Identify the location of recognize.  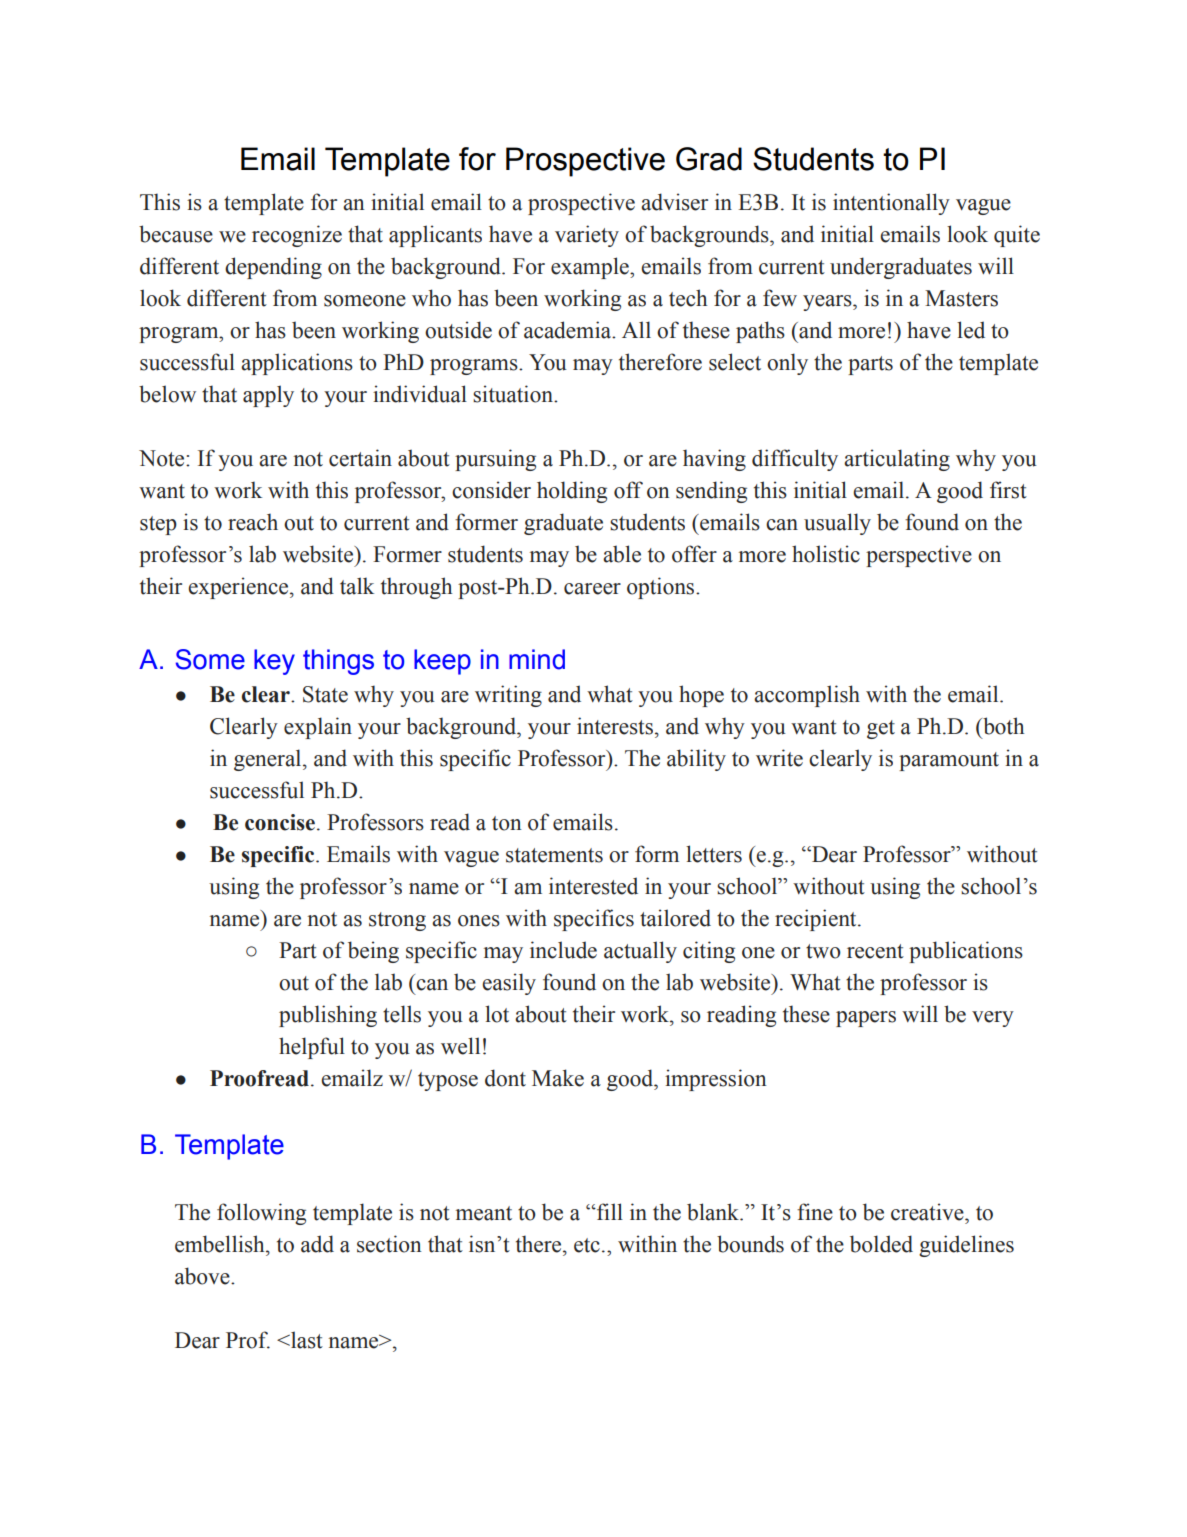
(297, 236).
